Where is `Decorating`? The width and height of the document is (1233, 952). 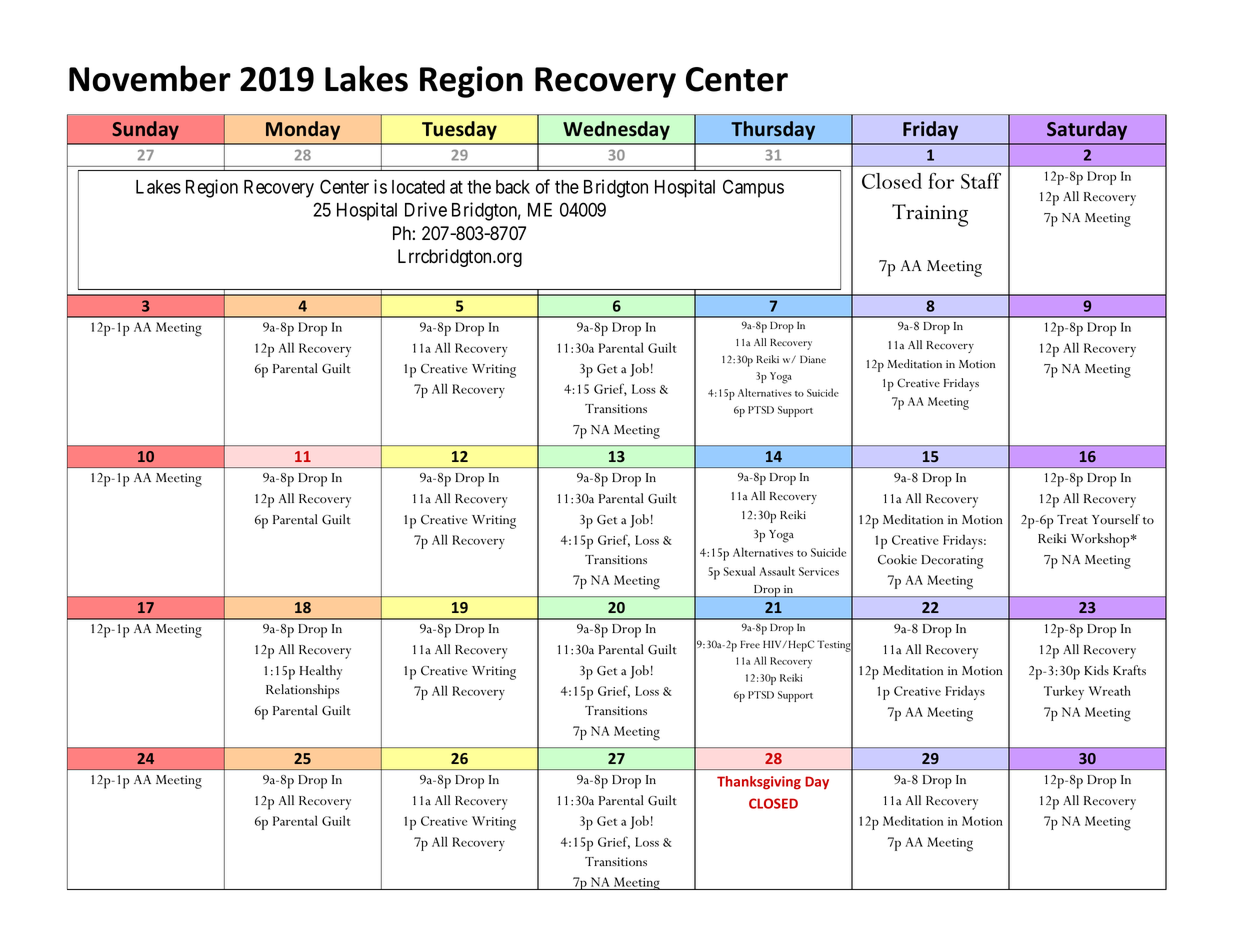
Decorating is located at coordinates (952, 562).
